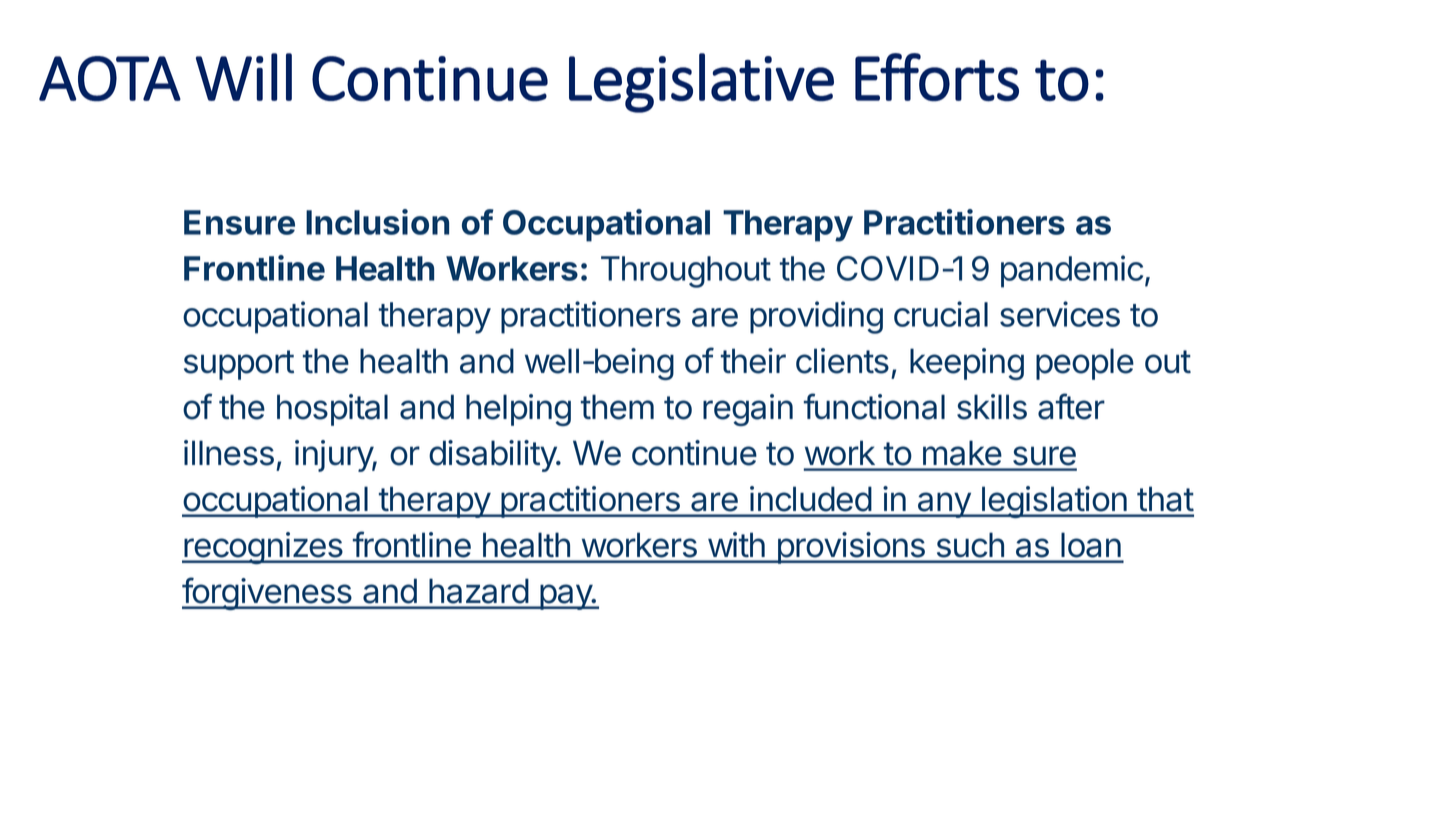  I want to click on Efforts, so click(937, 77).
